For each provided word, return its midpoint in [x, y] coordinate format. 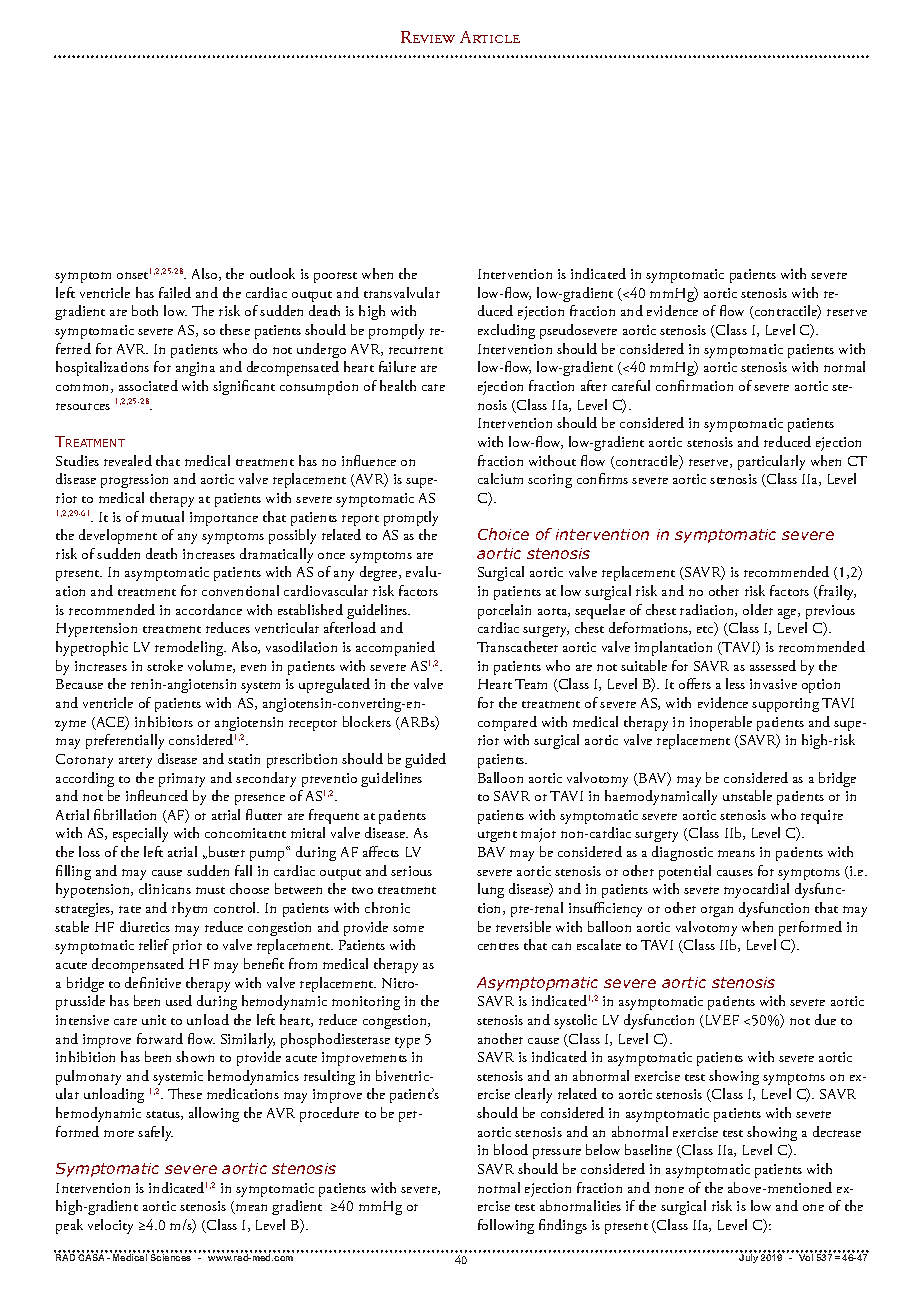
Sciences [171, 1257]
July [748, 1258]
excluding [506, 331]
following [506, 1226]
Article [490, 37]
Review [428, 37]
